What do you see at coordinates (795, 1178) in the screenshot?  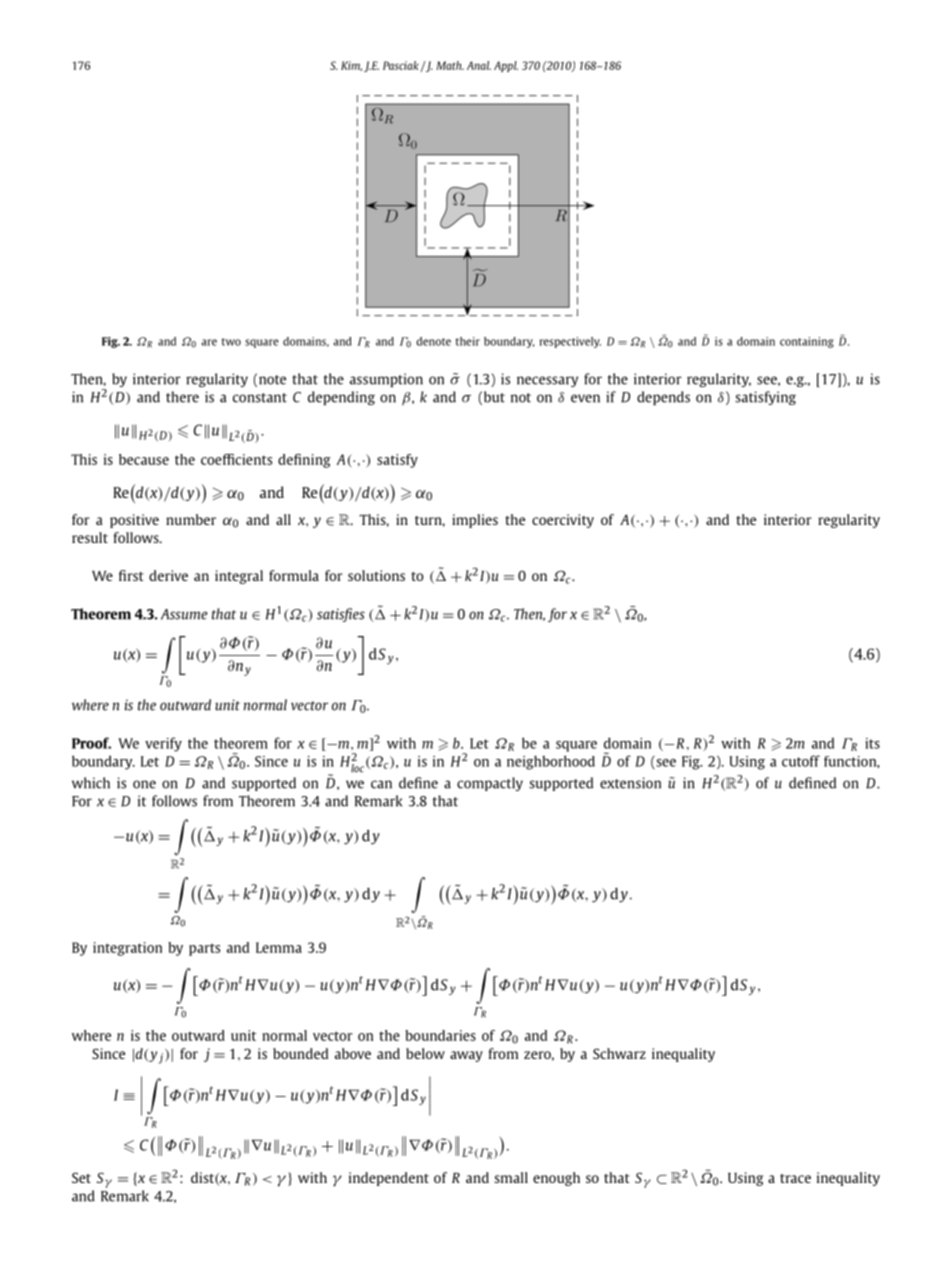 I see `trace` at bounding box center [795, 1178].
